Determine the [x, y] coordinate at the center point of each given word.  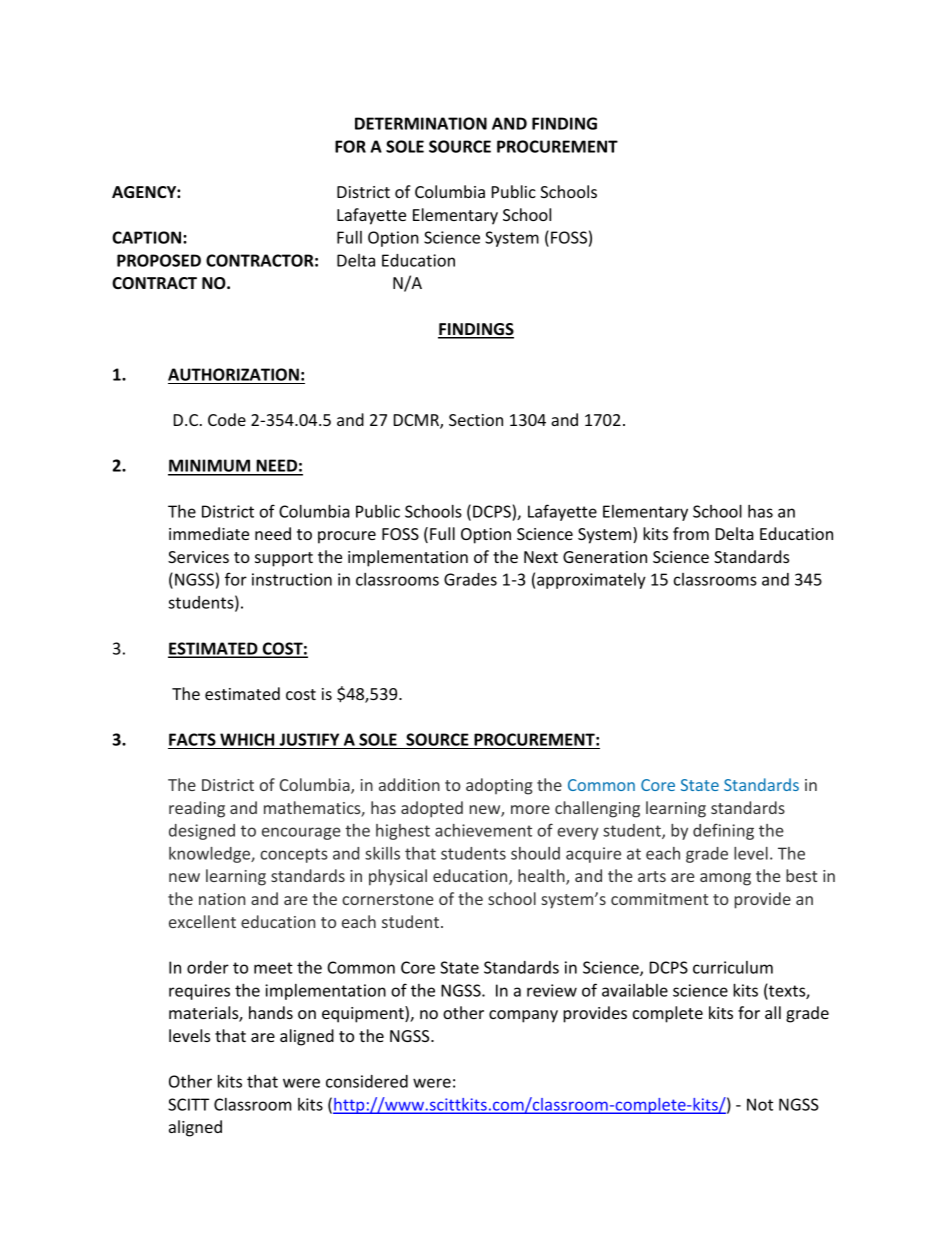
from [691, 533]
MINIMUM [210, 467]
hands [271, 1012]
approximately [591, 581]
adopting [499, 786]
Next [541, 557]
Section [476, 420]
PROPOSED [159, 260]
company [523, 1016]
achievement [483, 830]
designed [202, 832]
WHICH [247, 739]
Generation [605, 557]
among [725, 879]
